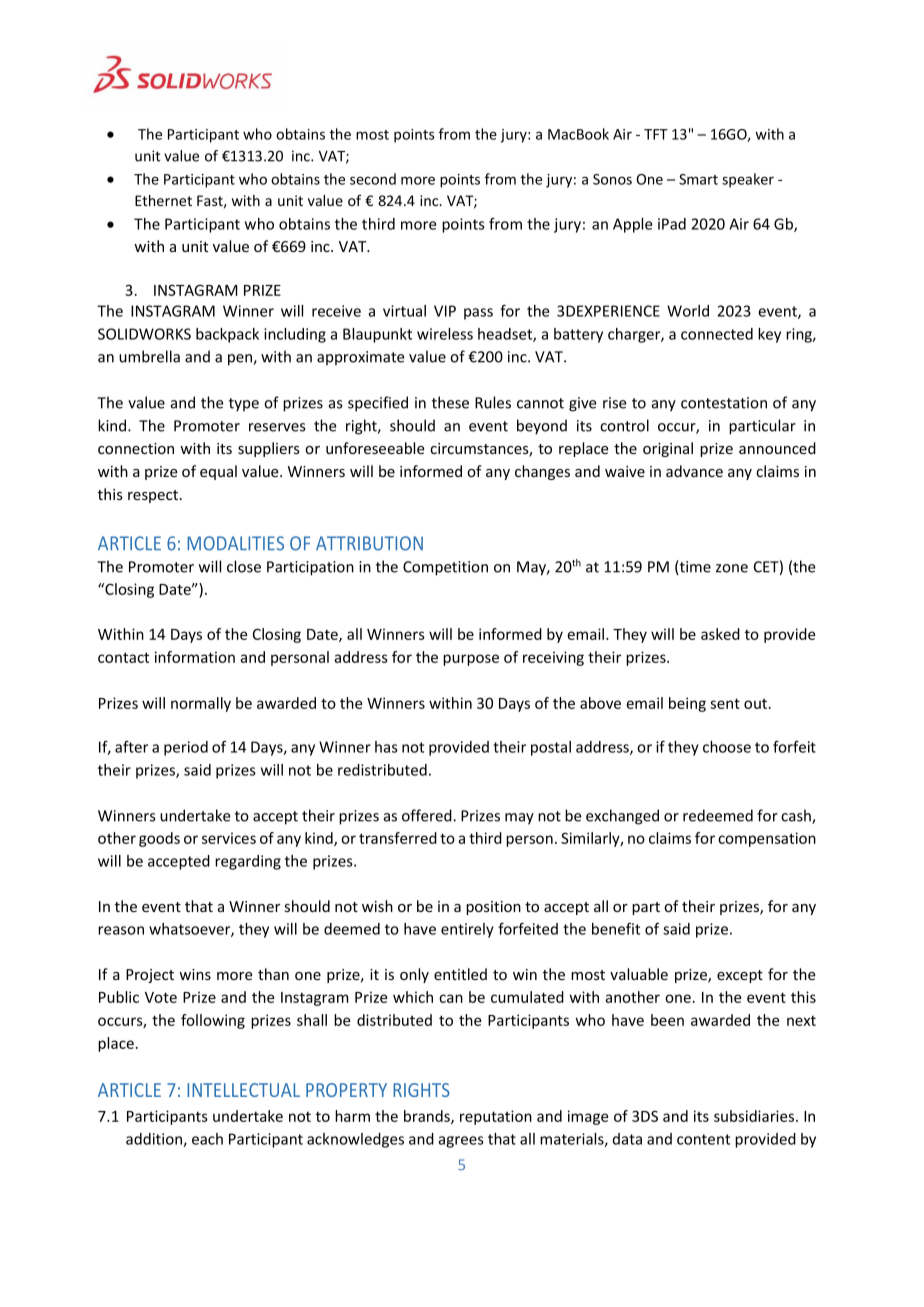  What do you see at coordinates (373, 179) in the screenshot?
I see `second` at bounding box center [373, 179].
